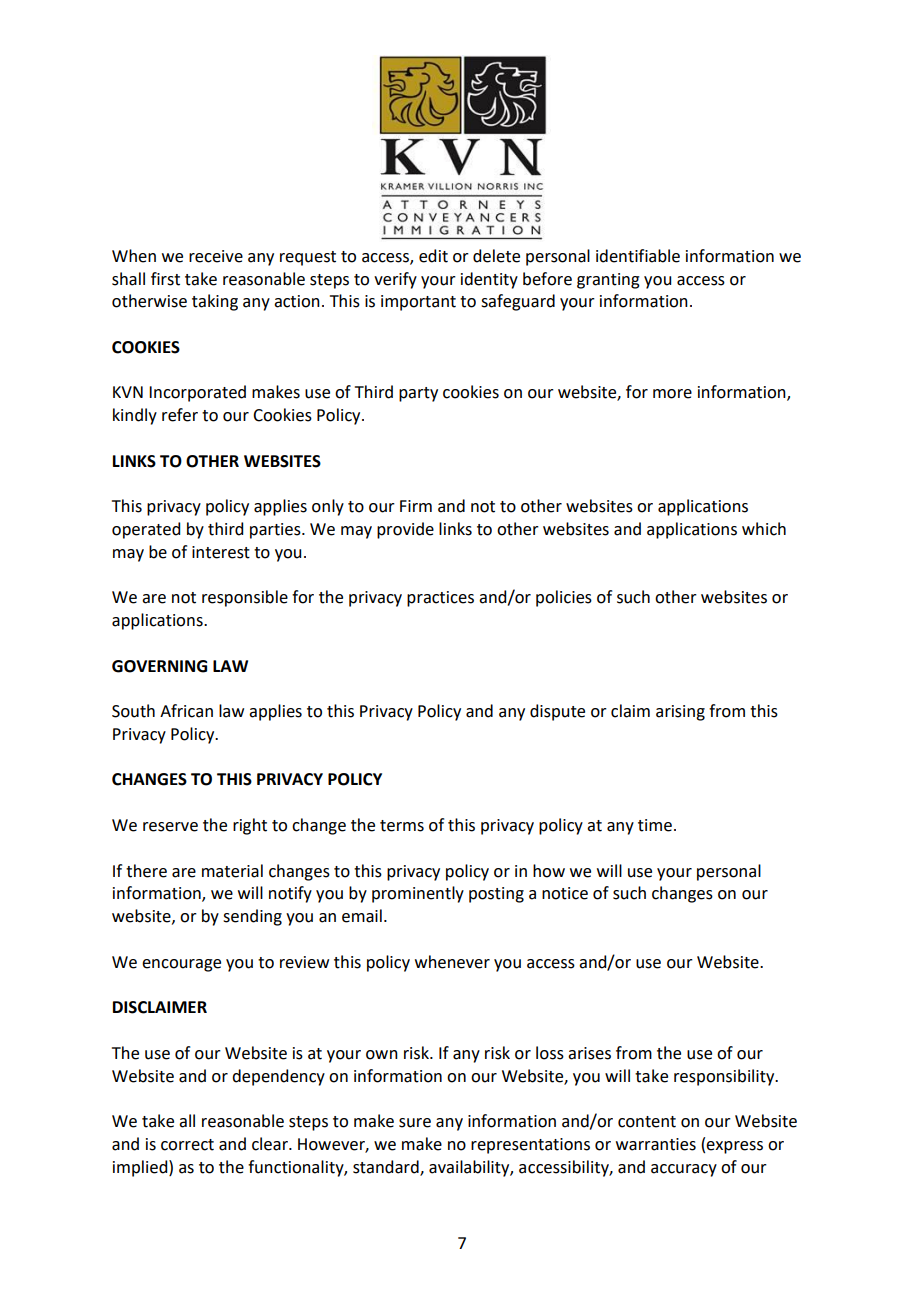  I want to click on taking, so click(215, 302).
